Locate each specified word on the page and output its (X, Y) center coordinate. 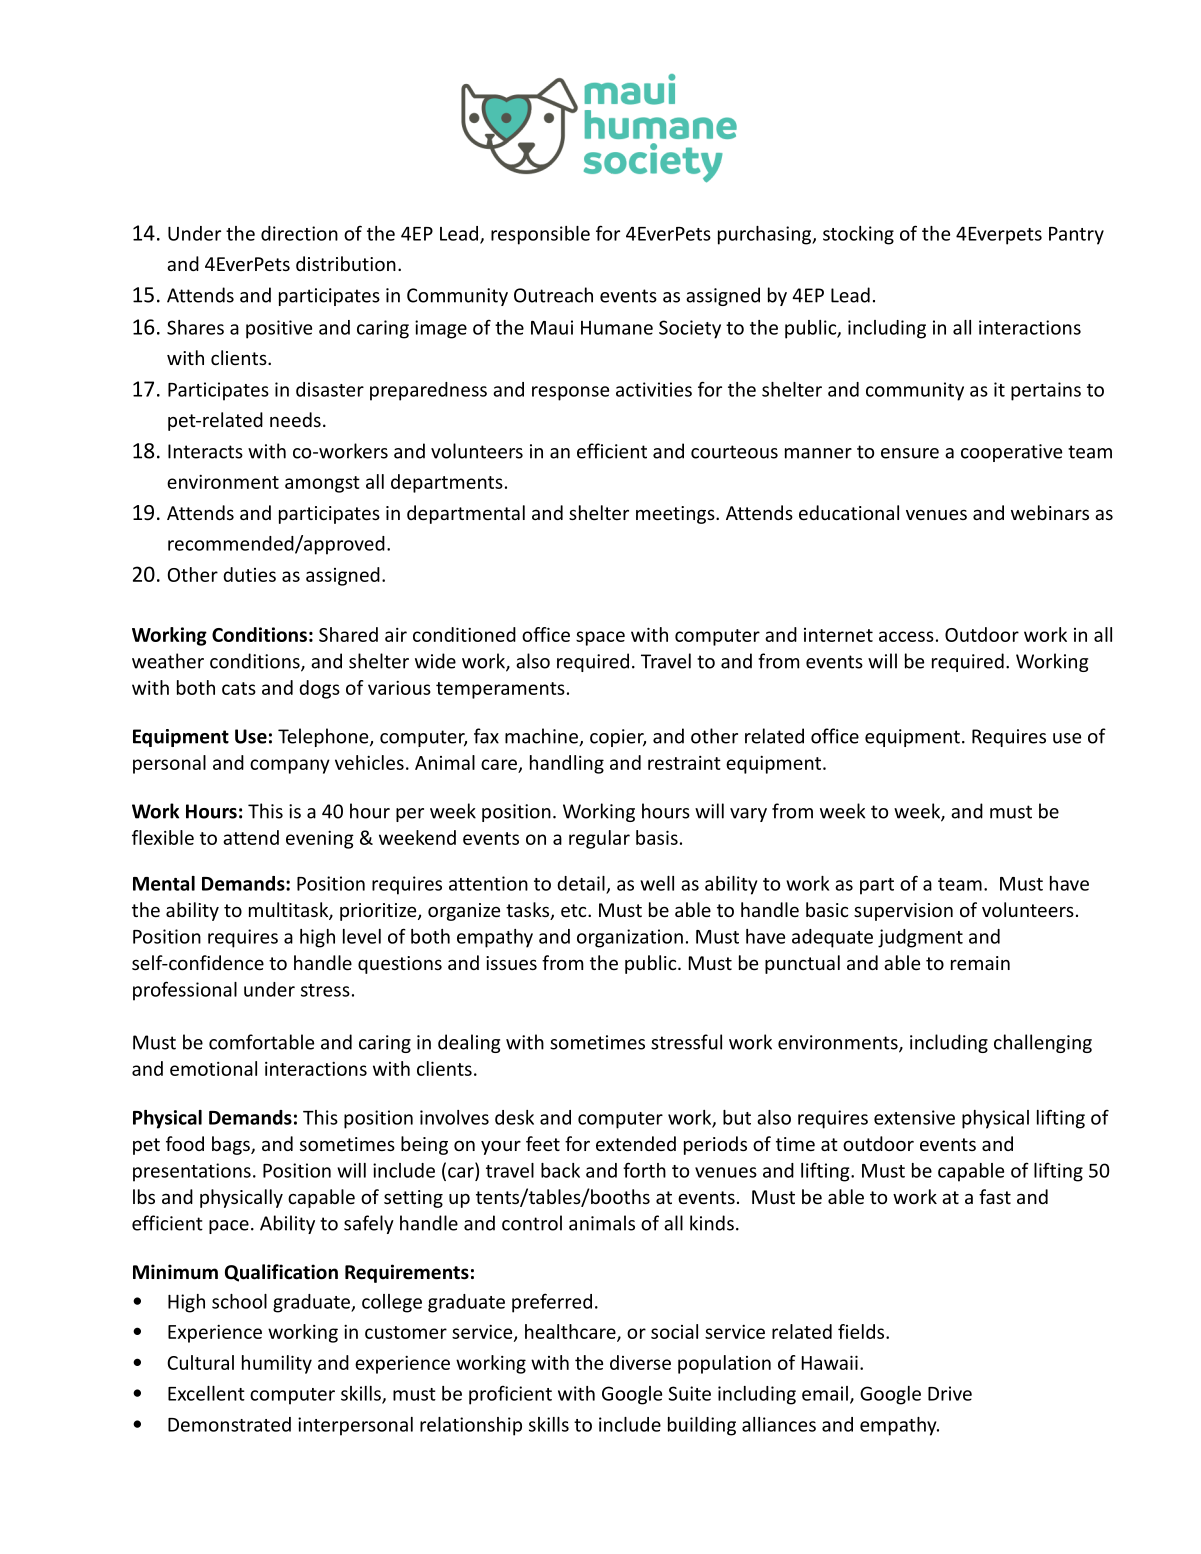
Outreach (553, 295)
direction (299, 233)
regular (599, 839)
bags (232, 1145)
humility (277, 1364)
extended (636, 1143)
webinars (1050, 512)
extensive (914, 1117)
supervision (903, 912)
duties (249, 574)
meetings (676, 515)
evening (320, 840)
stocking (858, 235)
